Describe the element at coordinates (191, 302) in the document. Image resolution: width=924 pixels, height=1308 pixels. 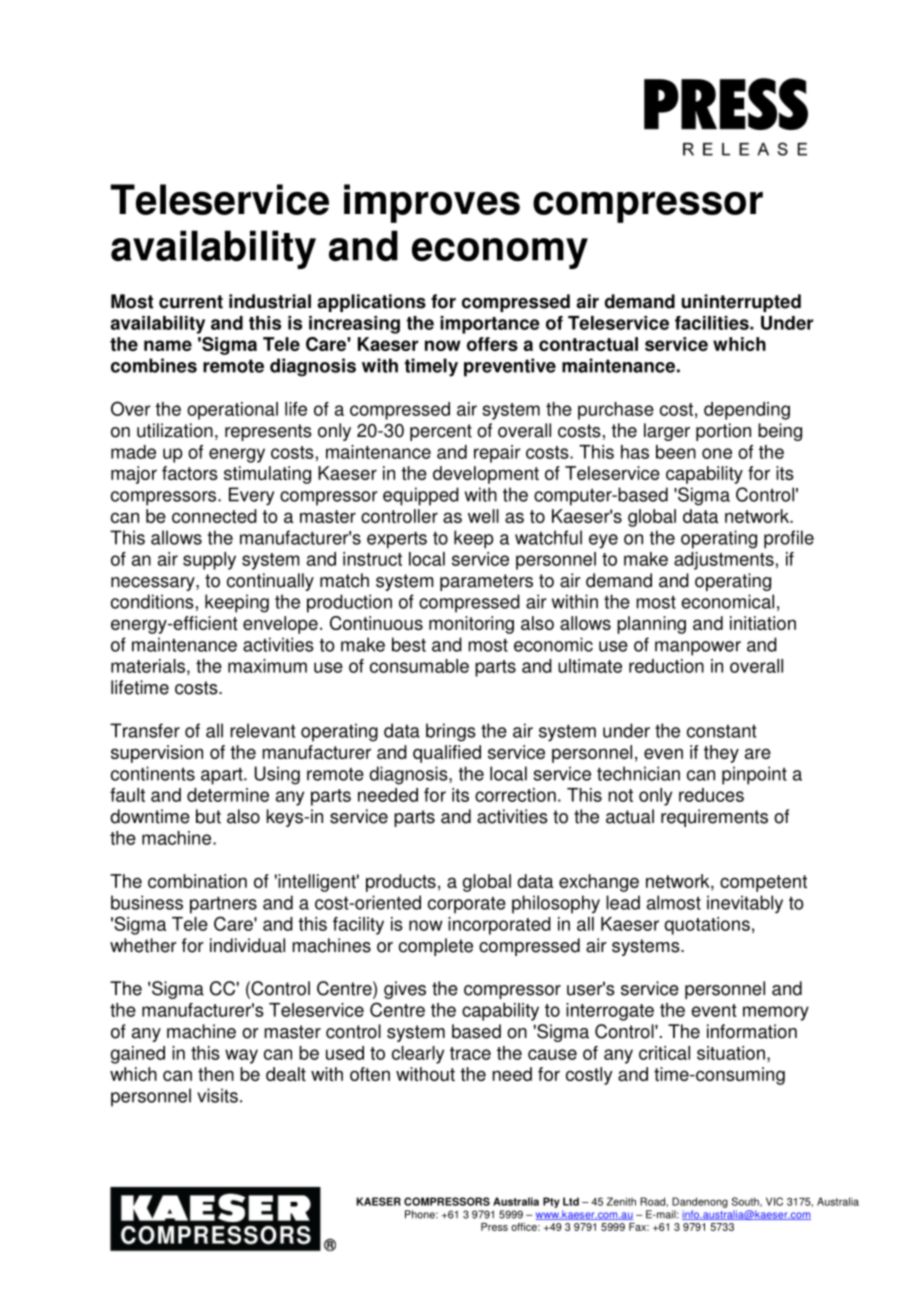
I see `current` at that location.
